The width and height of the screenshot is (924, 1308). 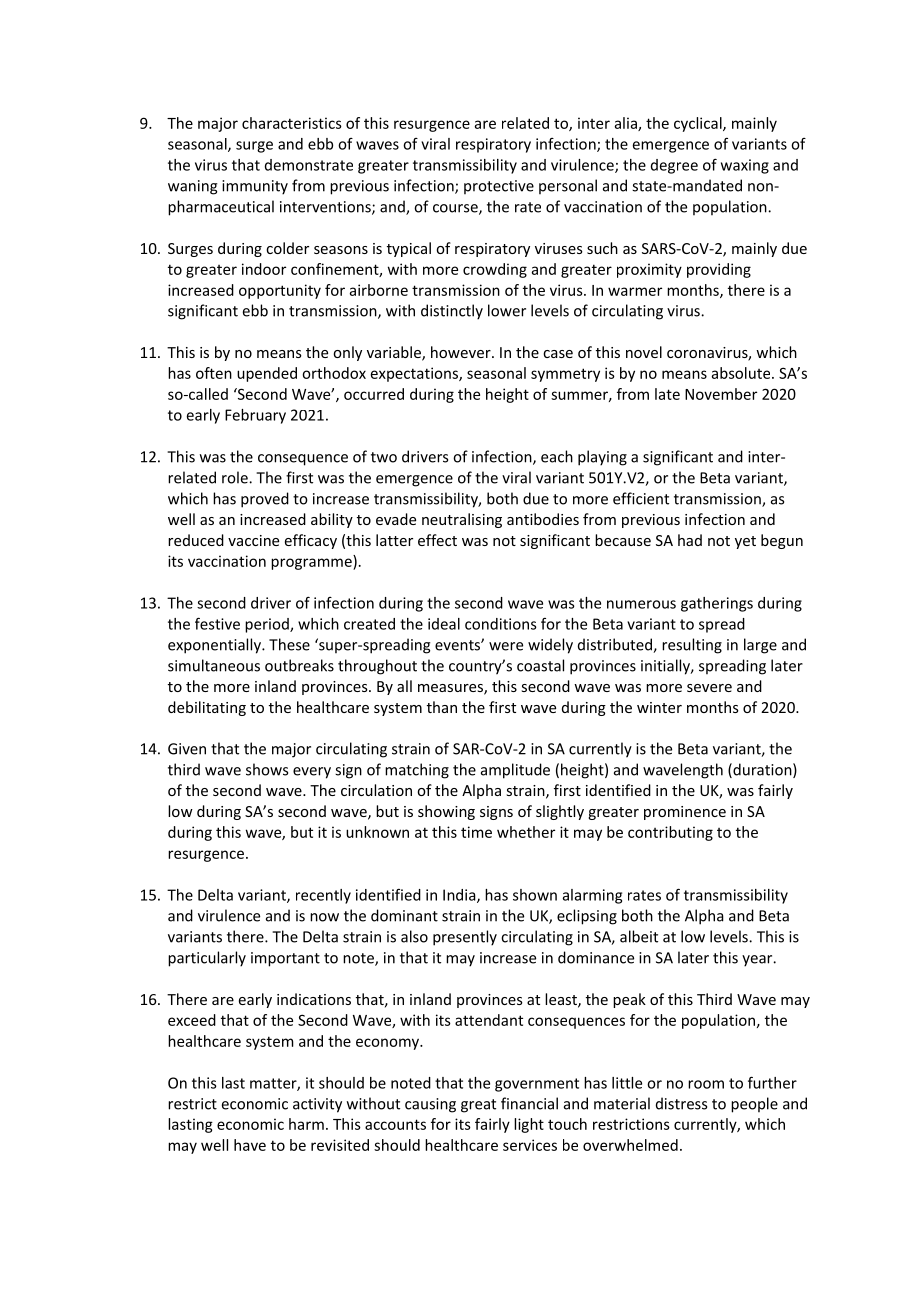 What do you see at coordinates (267, 374) in the screenshot?
I see `upended` at bounding box center [267, 374].
